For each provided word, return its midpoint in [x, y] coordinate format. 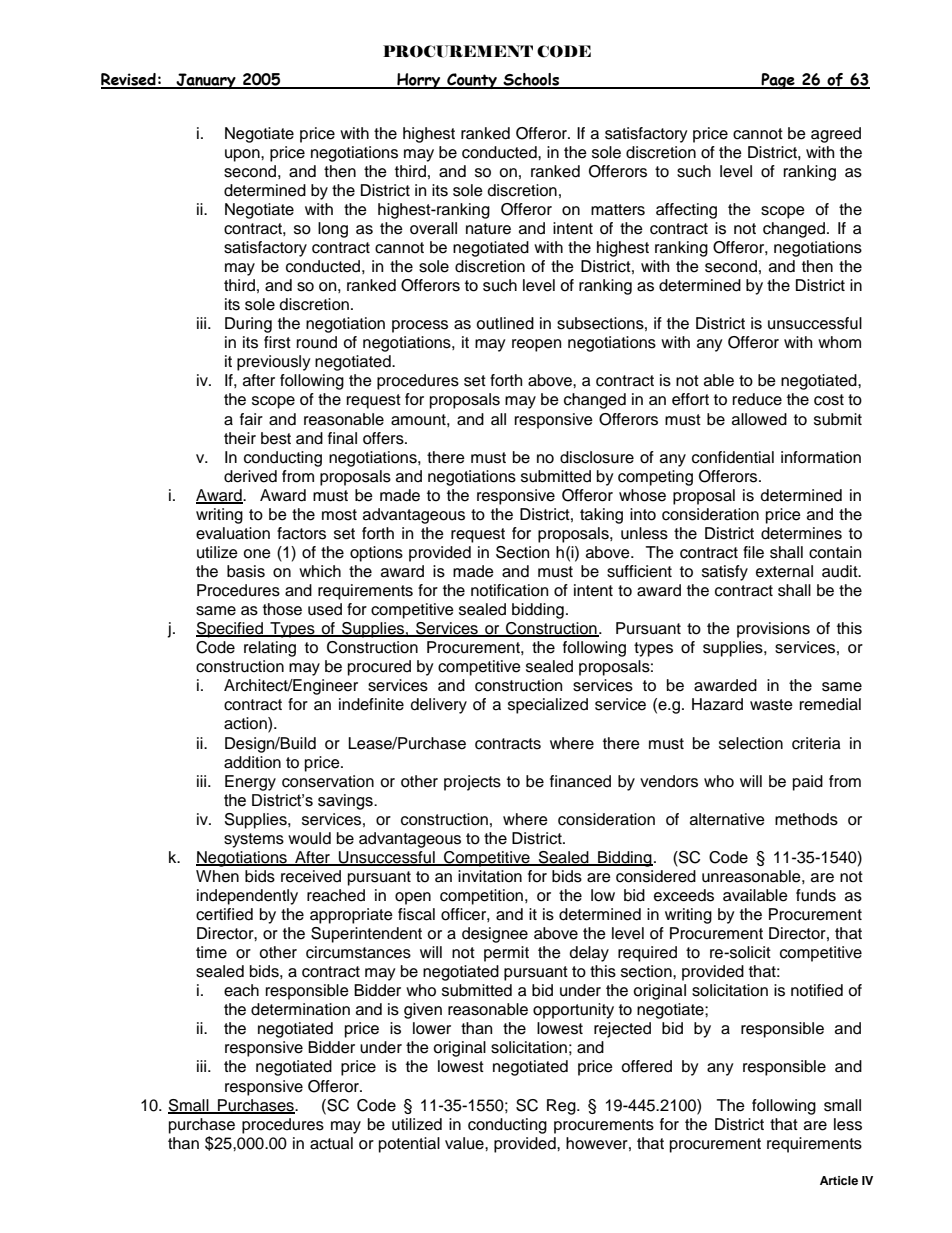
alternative [727, 819]
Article [839, 1180]
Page [778, 81]
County [472, 81]
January [206, 81]
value [465, 1143]
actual [331, 1143]
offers [384, 438]
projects [472, 783]
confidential [733, 457]
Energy [250, 783]
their [240, 438]
